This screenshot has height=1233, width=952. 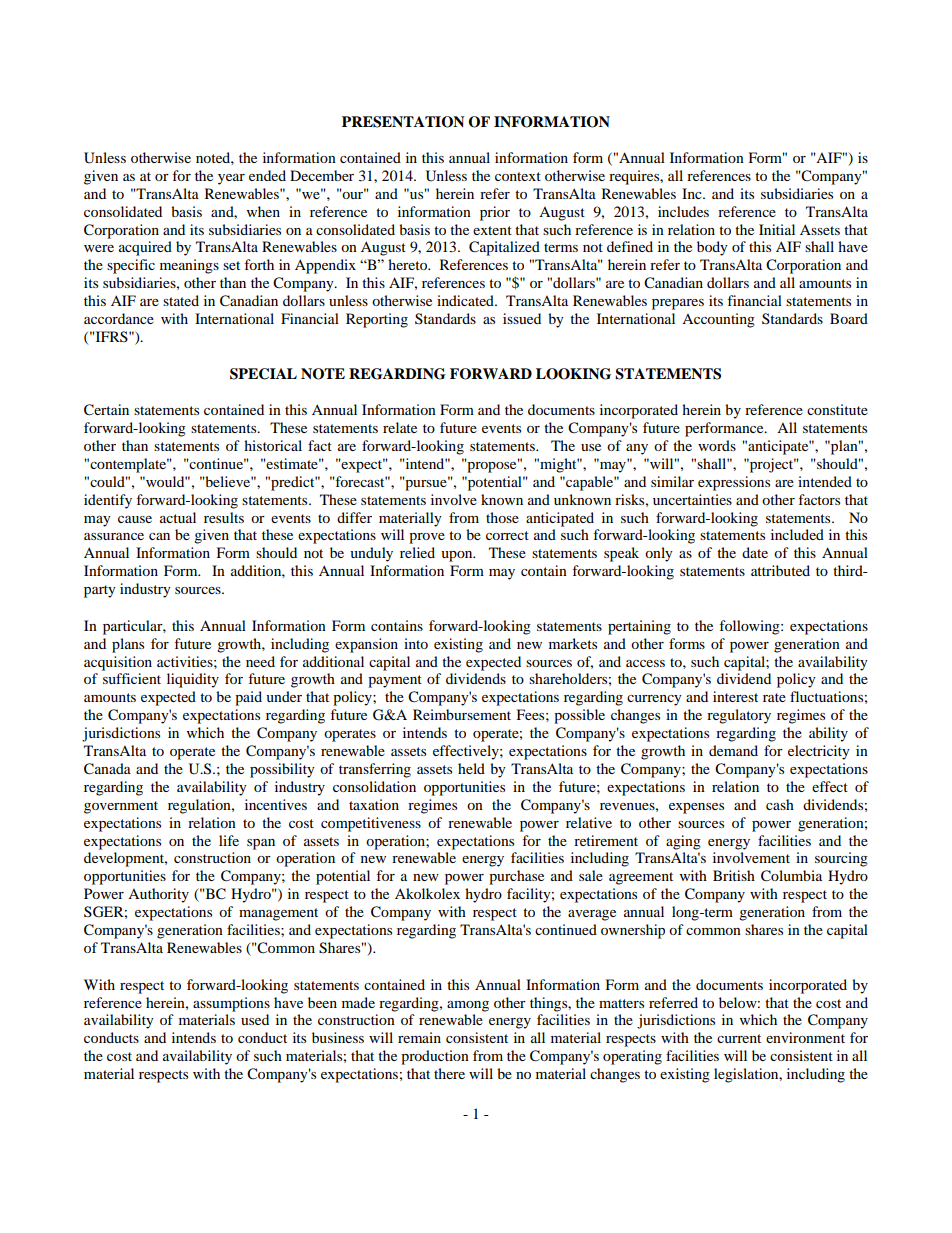 I want to click on assumptions, so click(x=231, y=1004).
